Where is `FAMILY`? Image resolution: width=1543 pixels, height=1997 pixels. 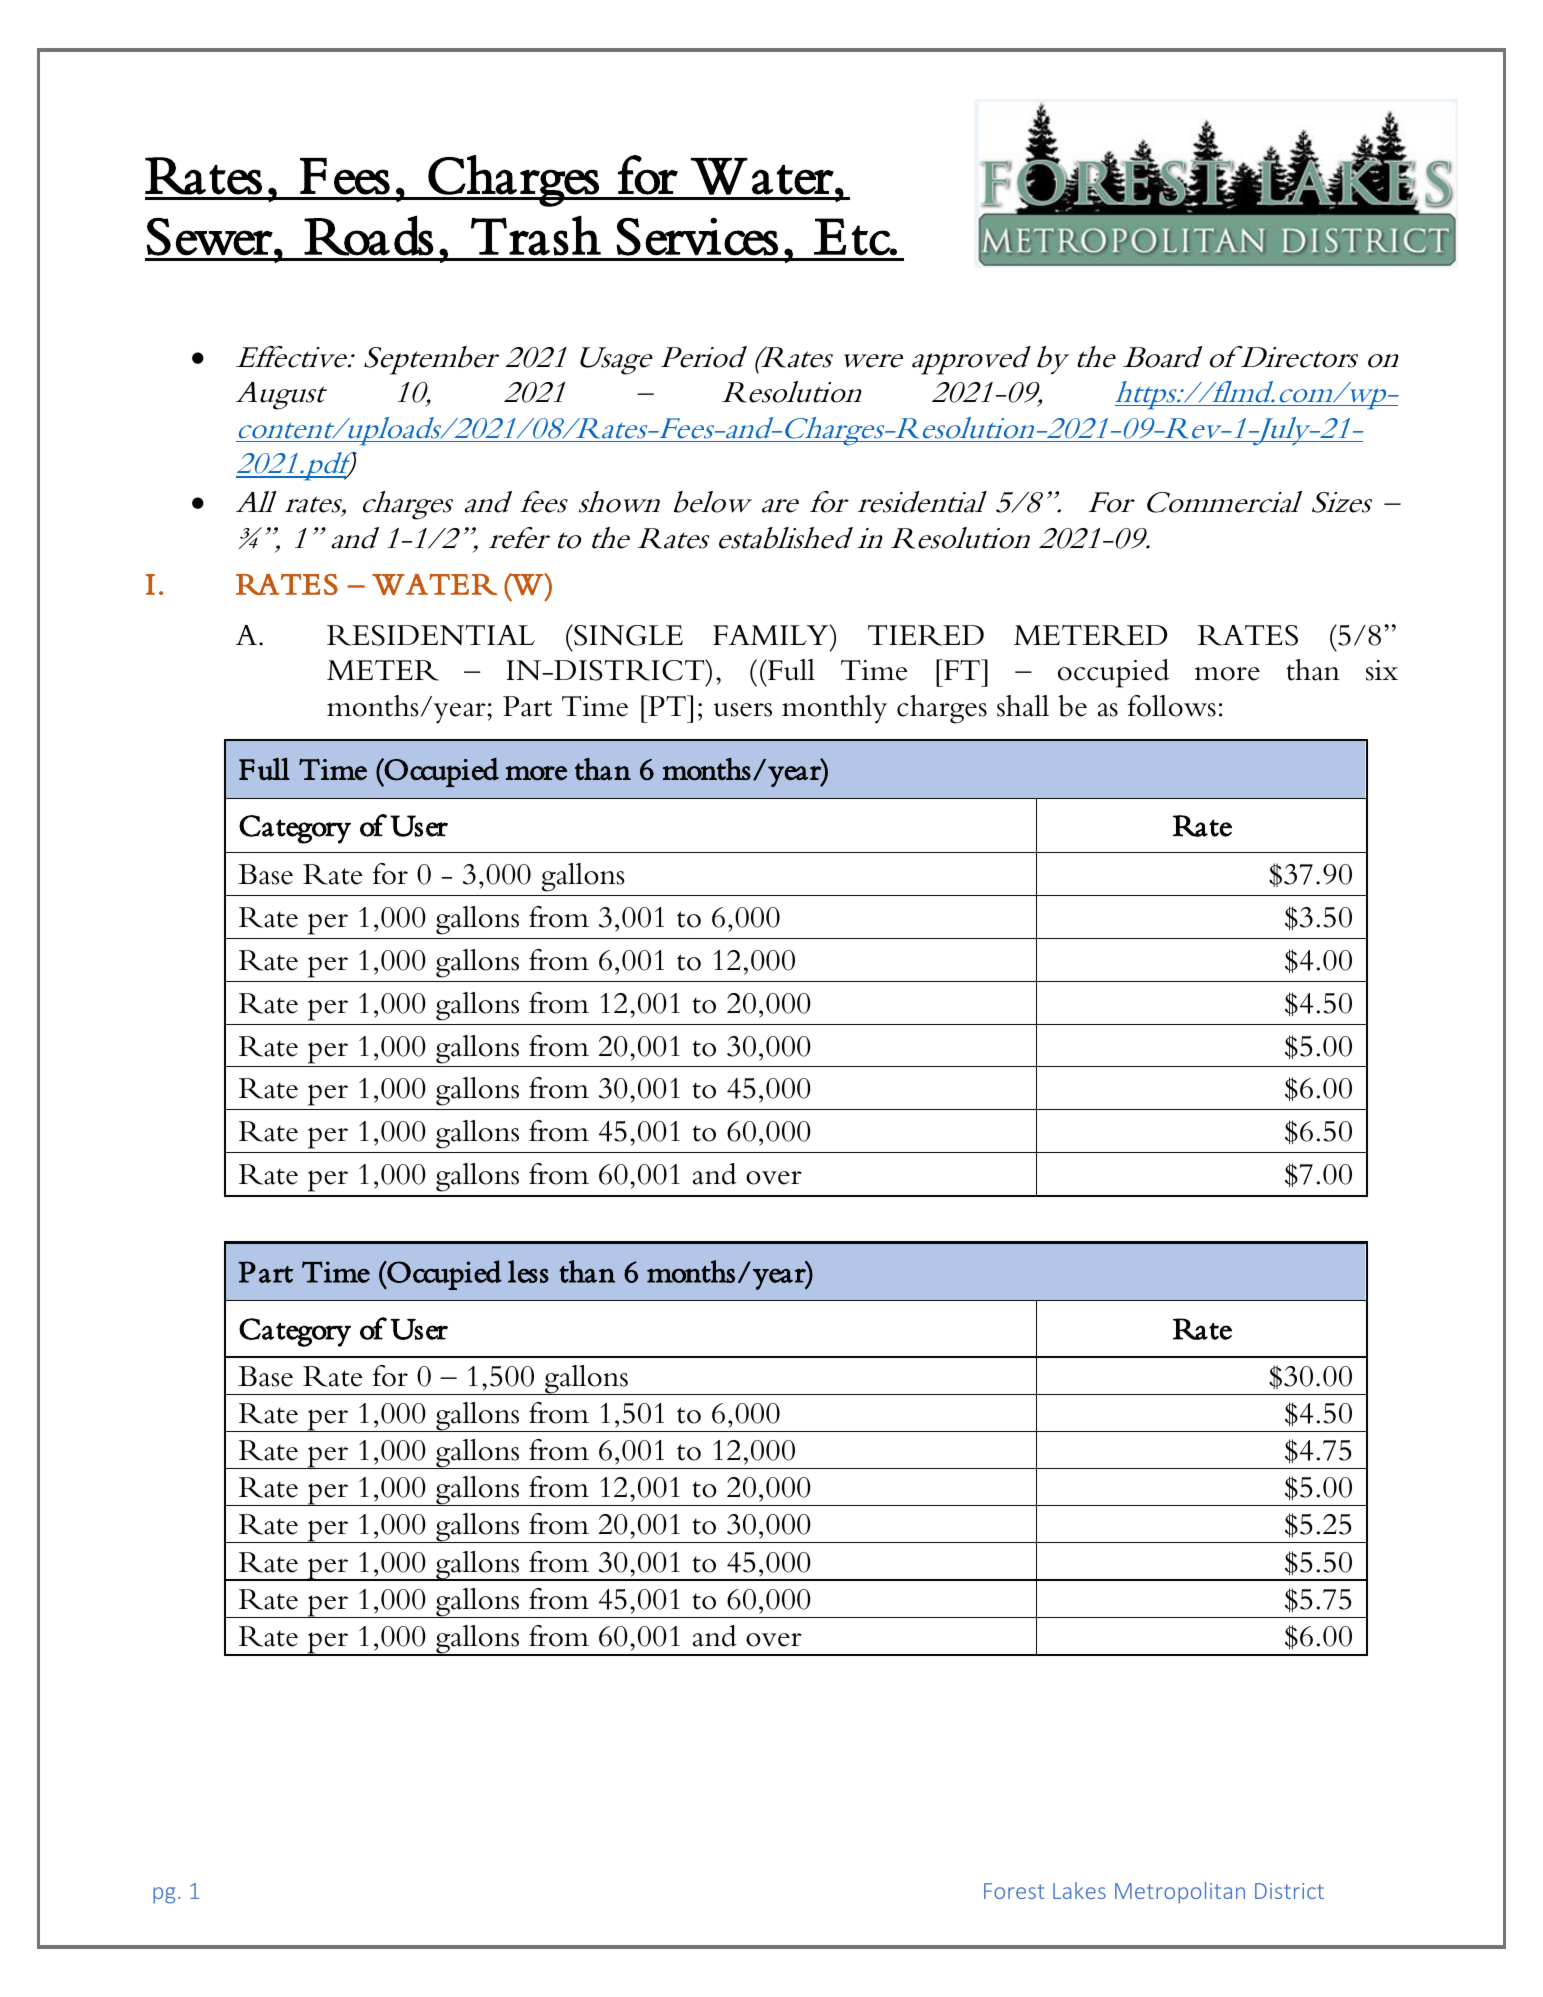
FAMILY is located at coordinates (772, 634).
